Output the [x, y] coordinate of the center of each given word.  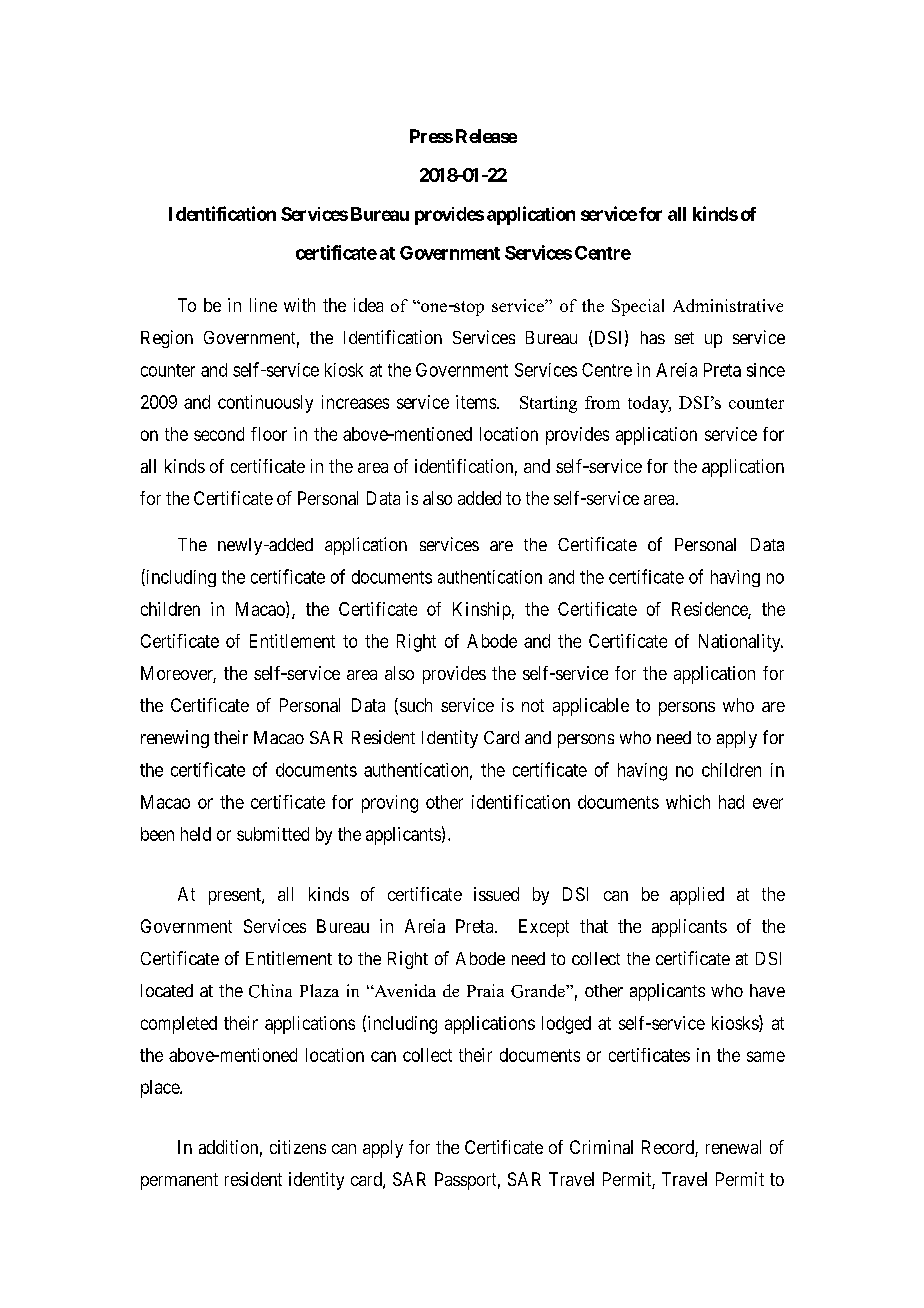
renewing [175, 739]
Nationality [741, 643]
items [476, 402]
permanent [179, 1181]
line [263, 305]
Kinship [482, 611]
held [196, 834]
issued [496, 894]
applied [697, 896]
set [684, 338]
